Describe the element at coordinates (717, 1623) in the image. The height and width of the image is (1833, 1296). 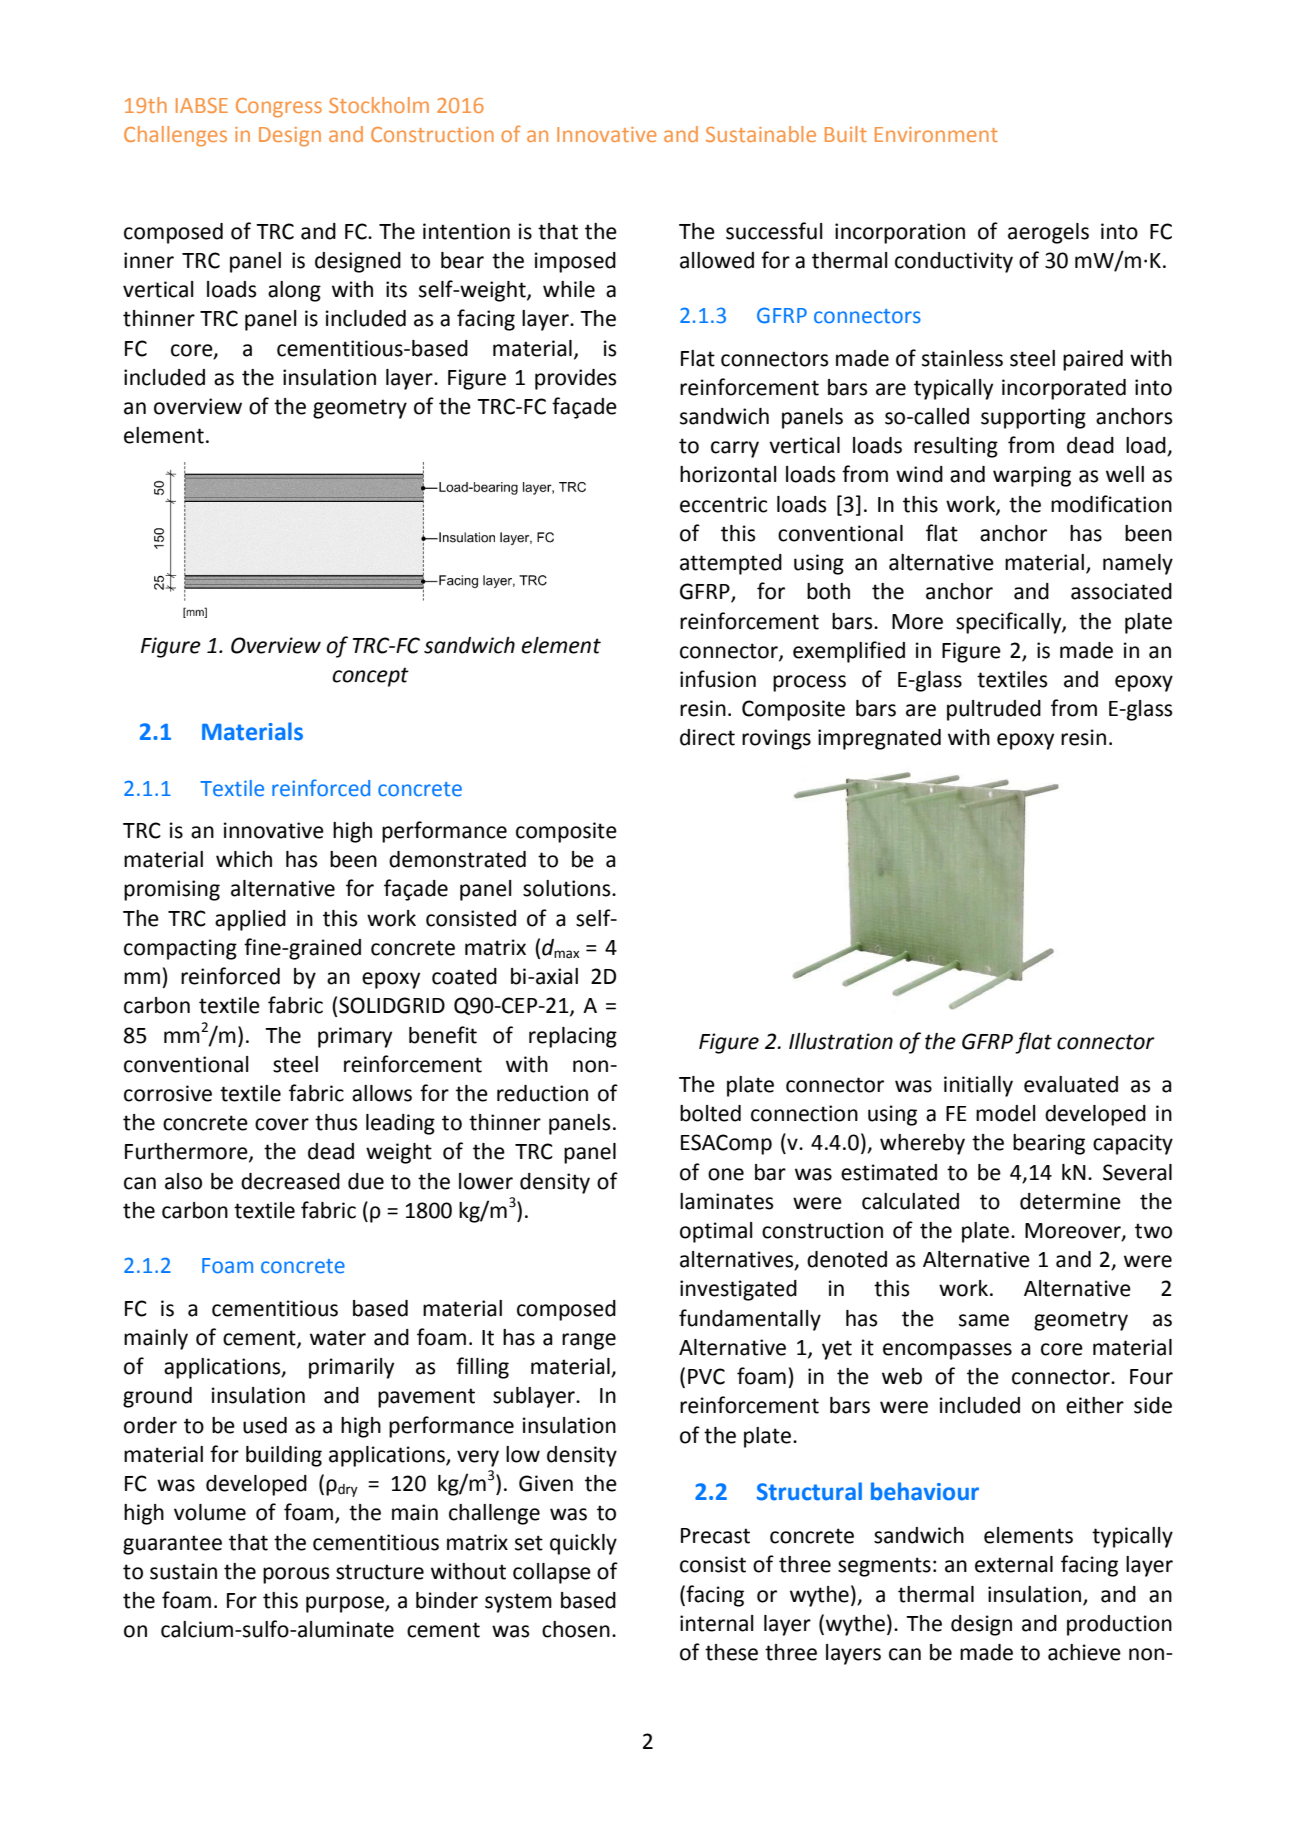
I see `internal` at that location.
